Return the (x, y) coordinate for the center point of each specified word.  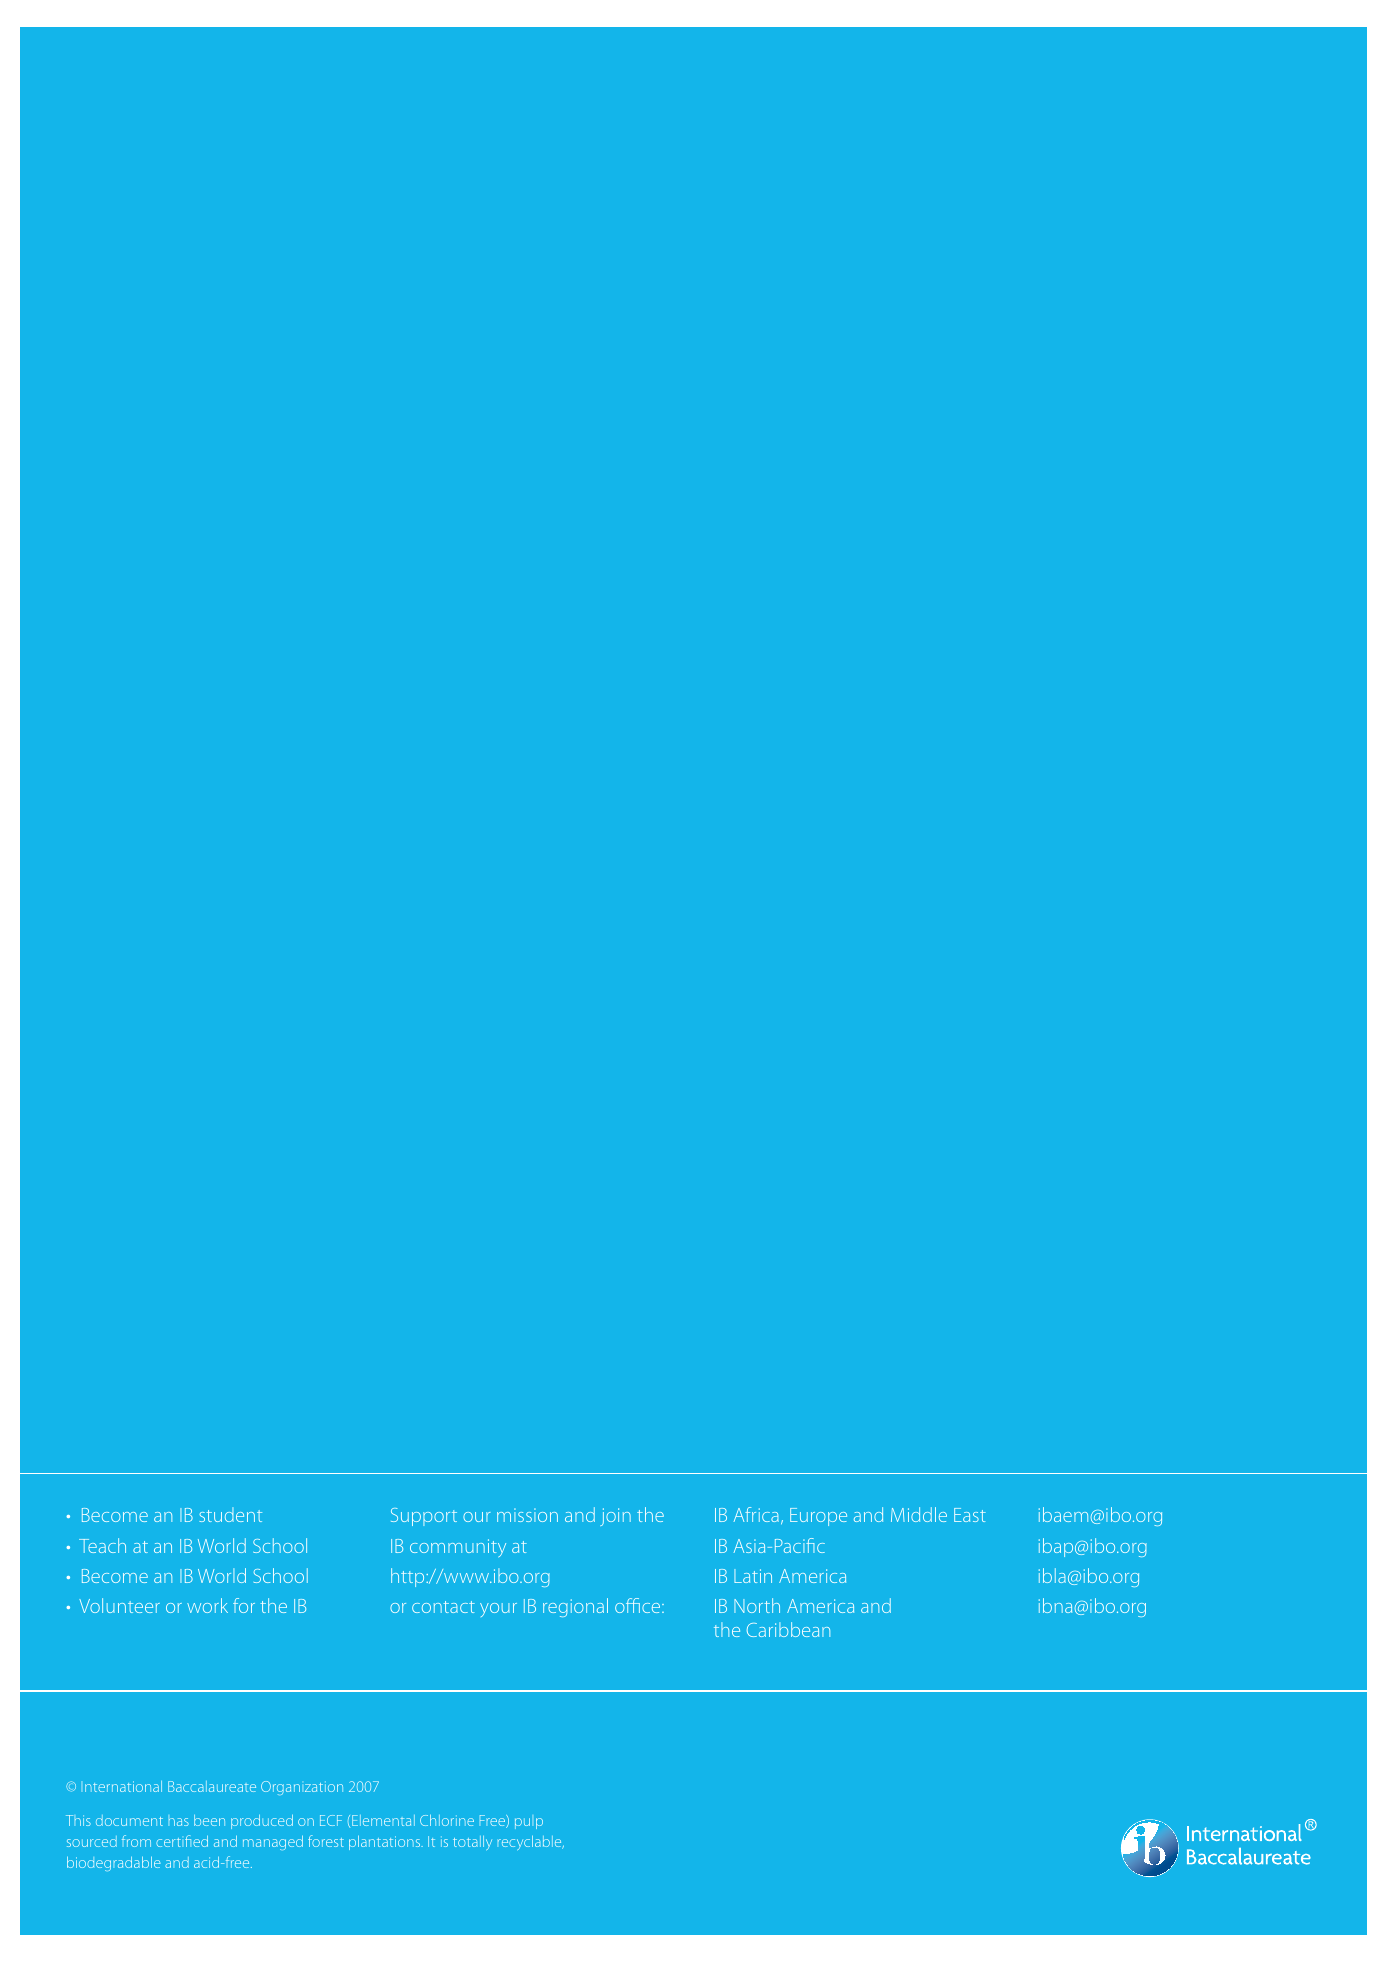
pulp (529, 1823)
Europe (818, 1517)
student (230, 1514)
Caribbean (788, 1629)
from (136, 1841)
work (207, 1605)
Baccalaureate (212, 1786)
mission (527, 1515)
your (498, 1610)
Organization (302, 1788)
